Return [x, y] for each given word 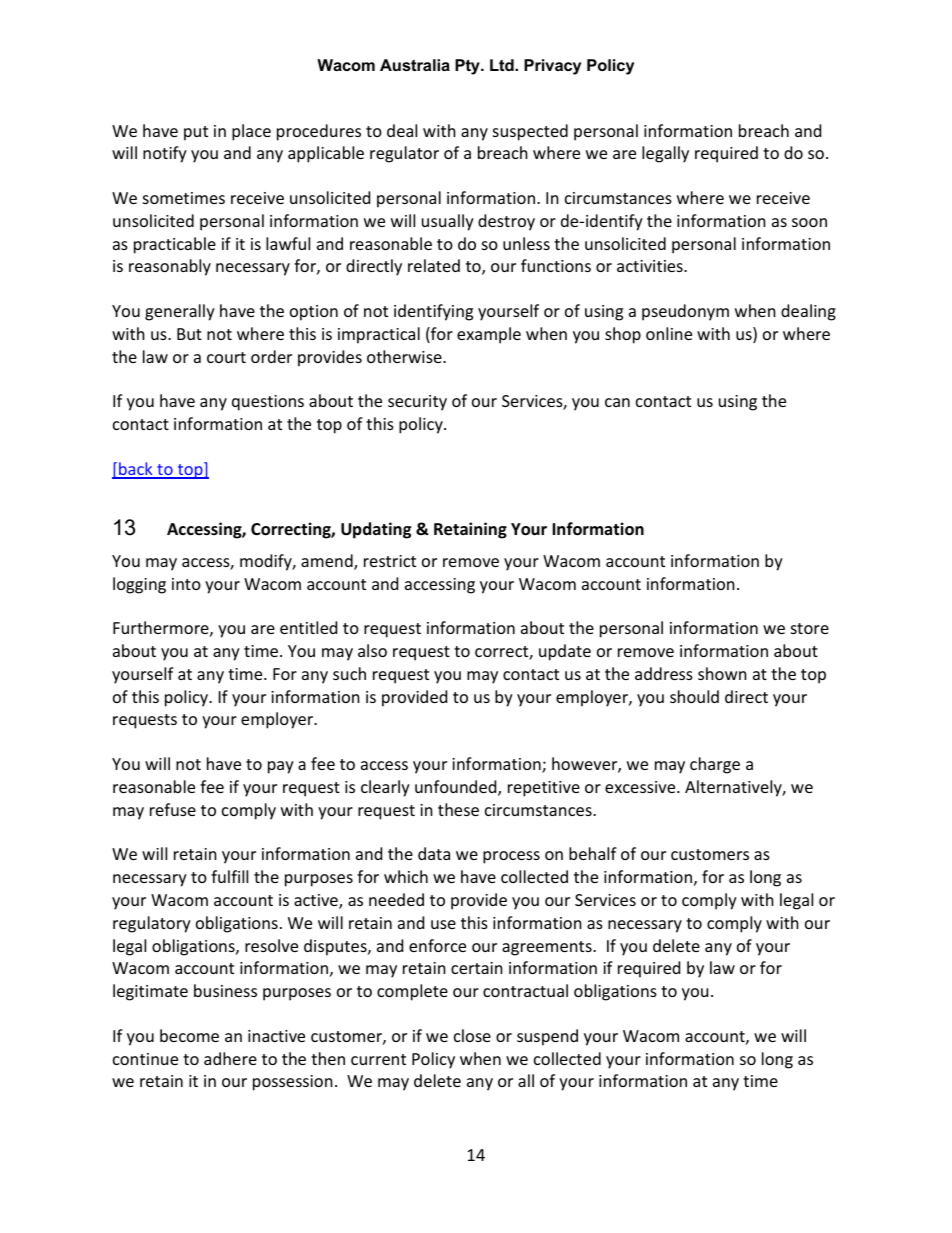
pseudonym [685, 312]
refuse [173, 809]
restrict [390, 561]
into [186, 584]
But [189, 334]
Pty [468, 67]
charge [715, 765]
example [489, 335]
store [810, 628]
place [251, 132]
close [472, 1035]
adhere [230, 1058]
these [458, 809]
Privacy [552, 67]
